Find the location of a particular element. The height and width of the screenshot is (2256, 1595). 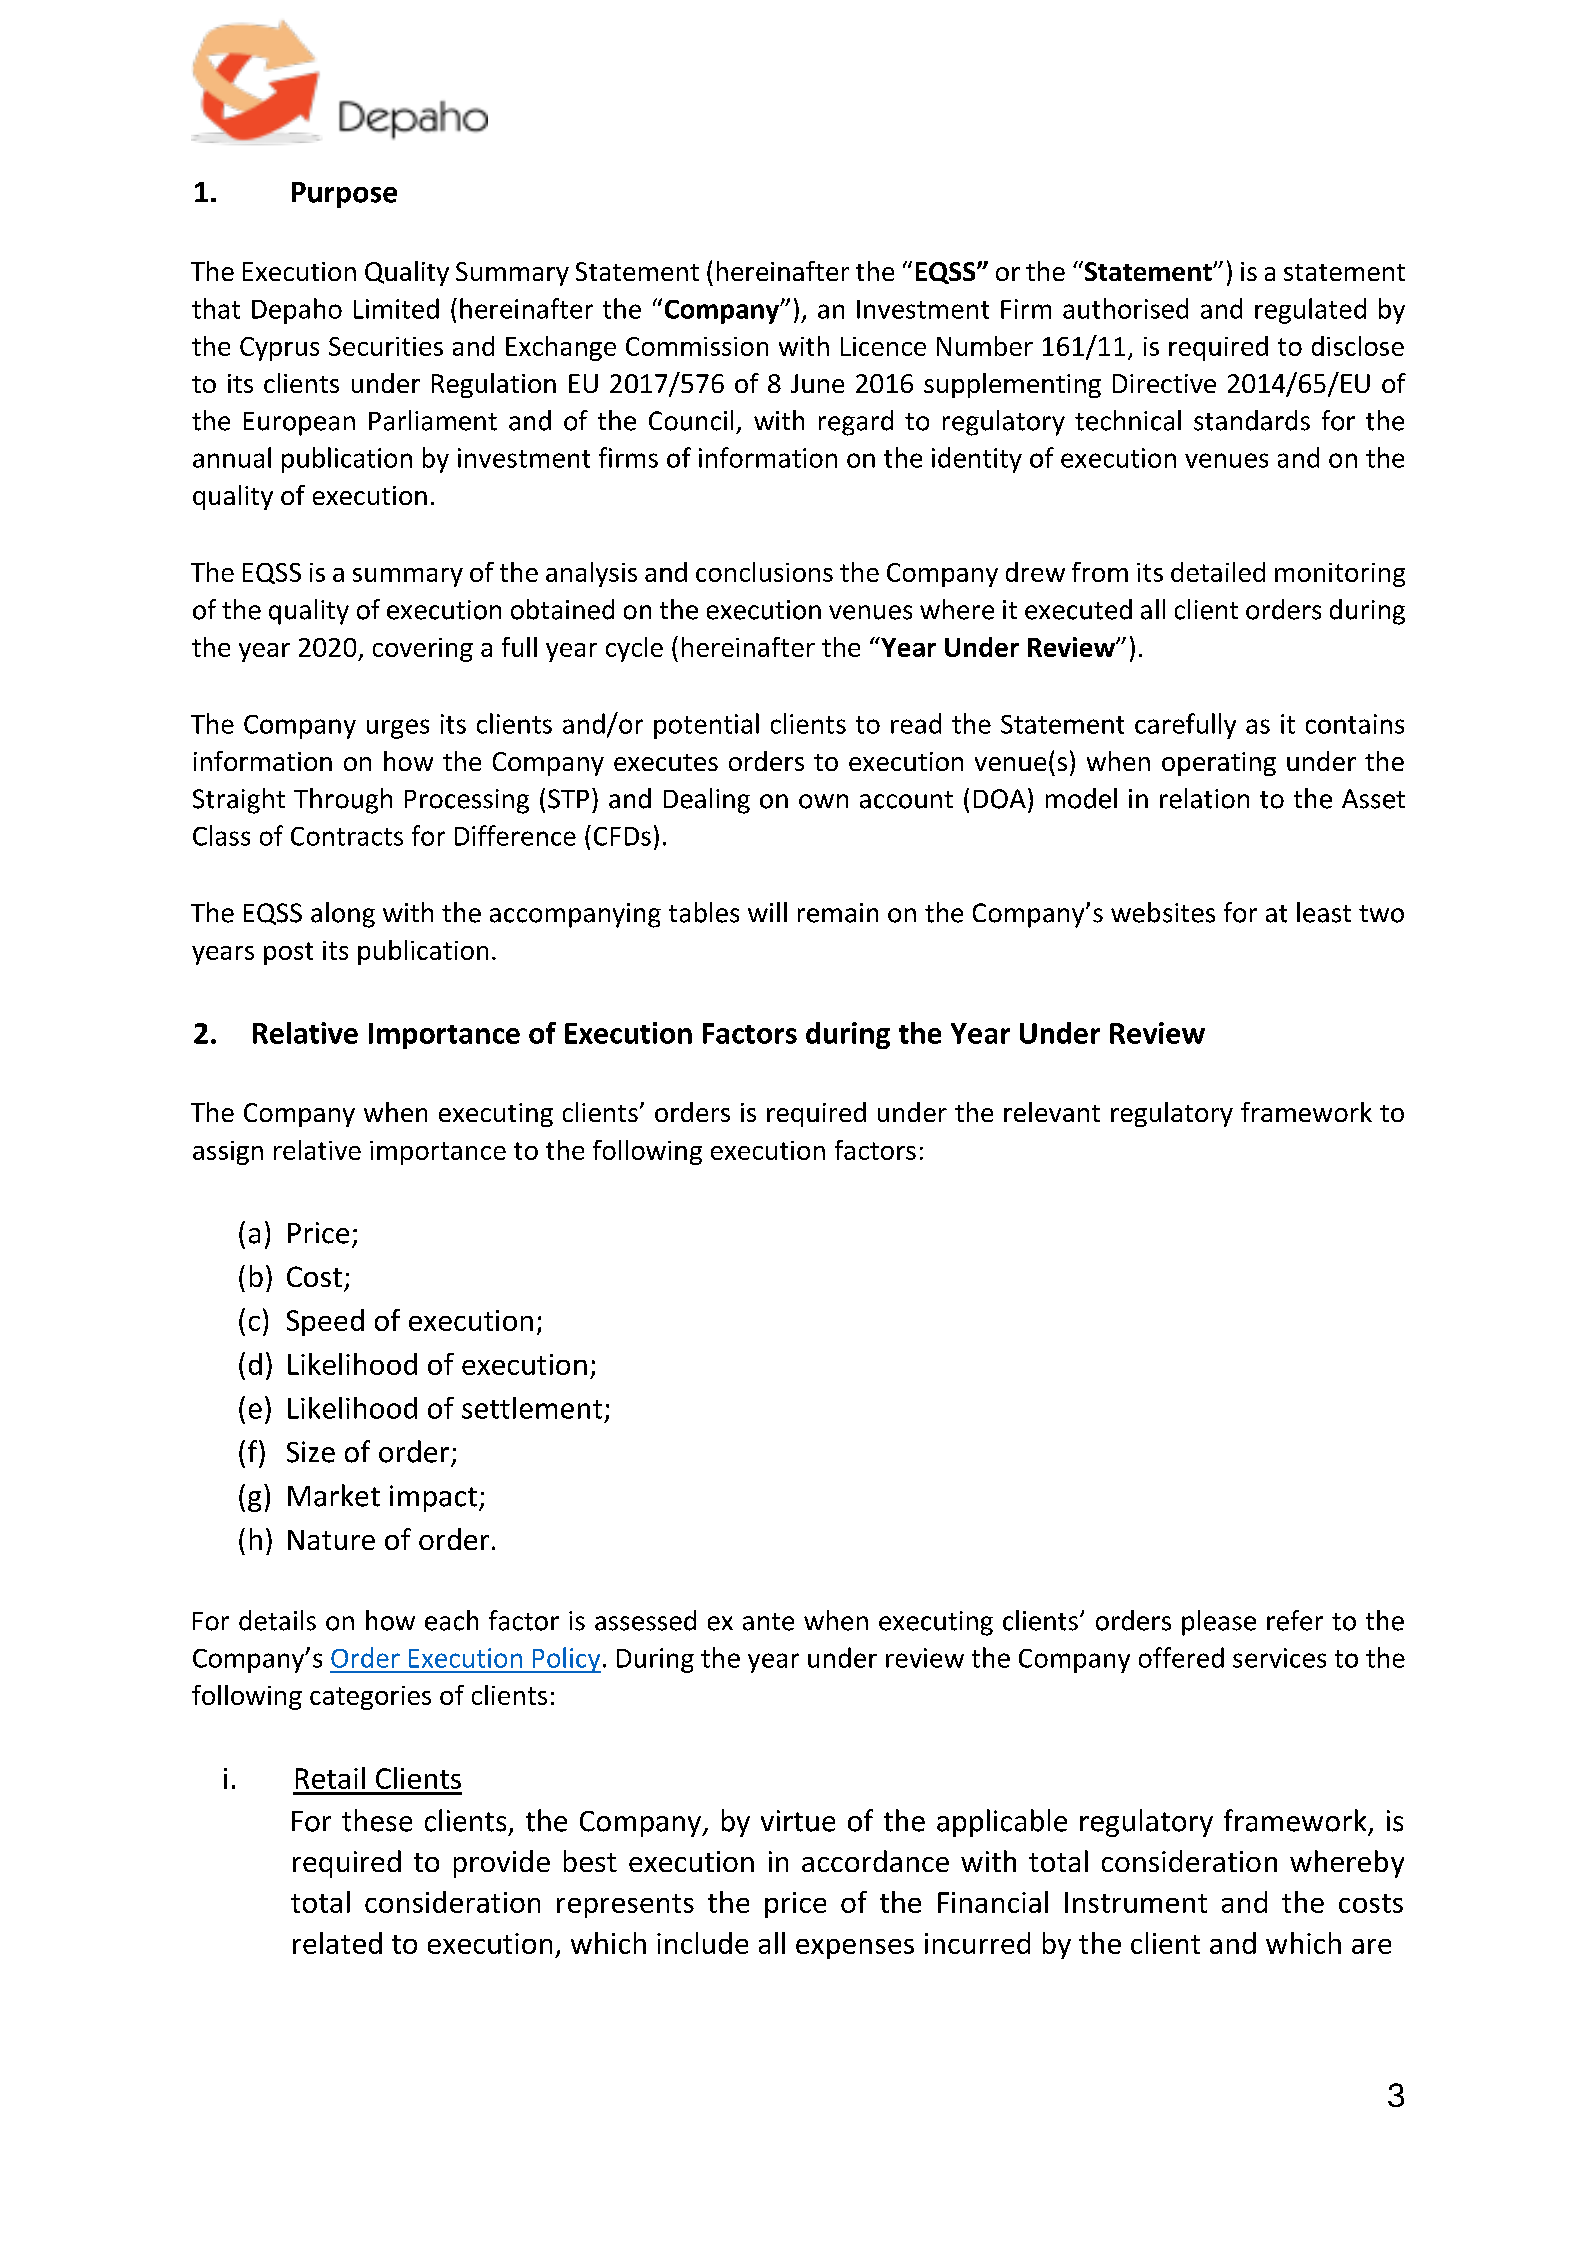

assign is located at coordinates (228, 1153).
